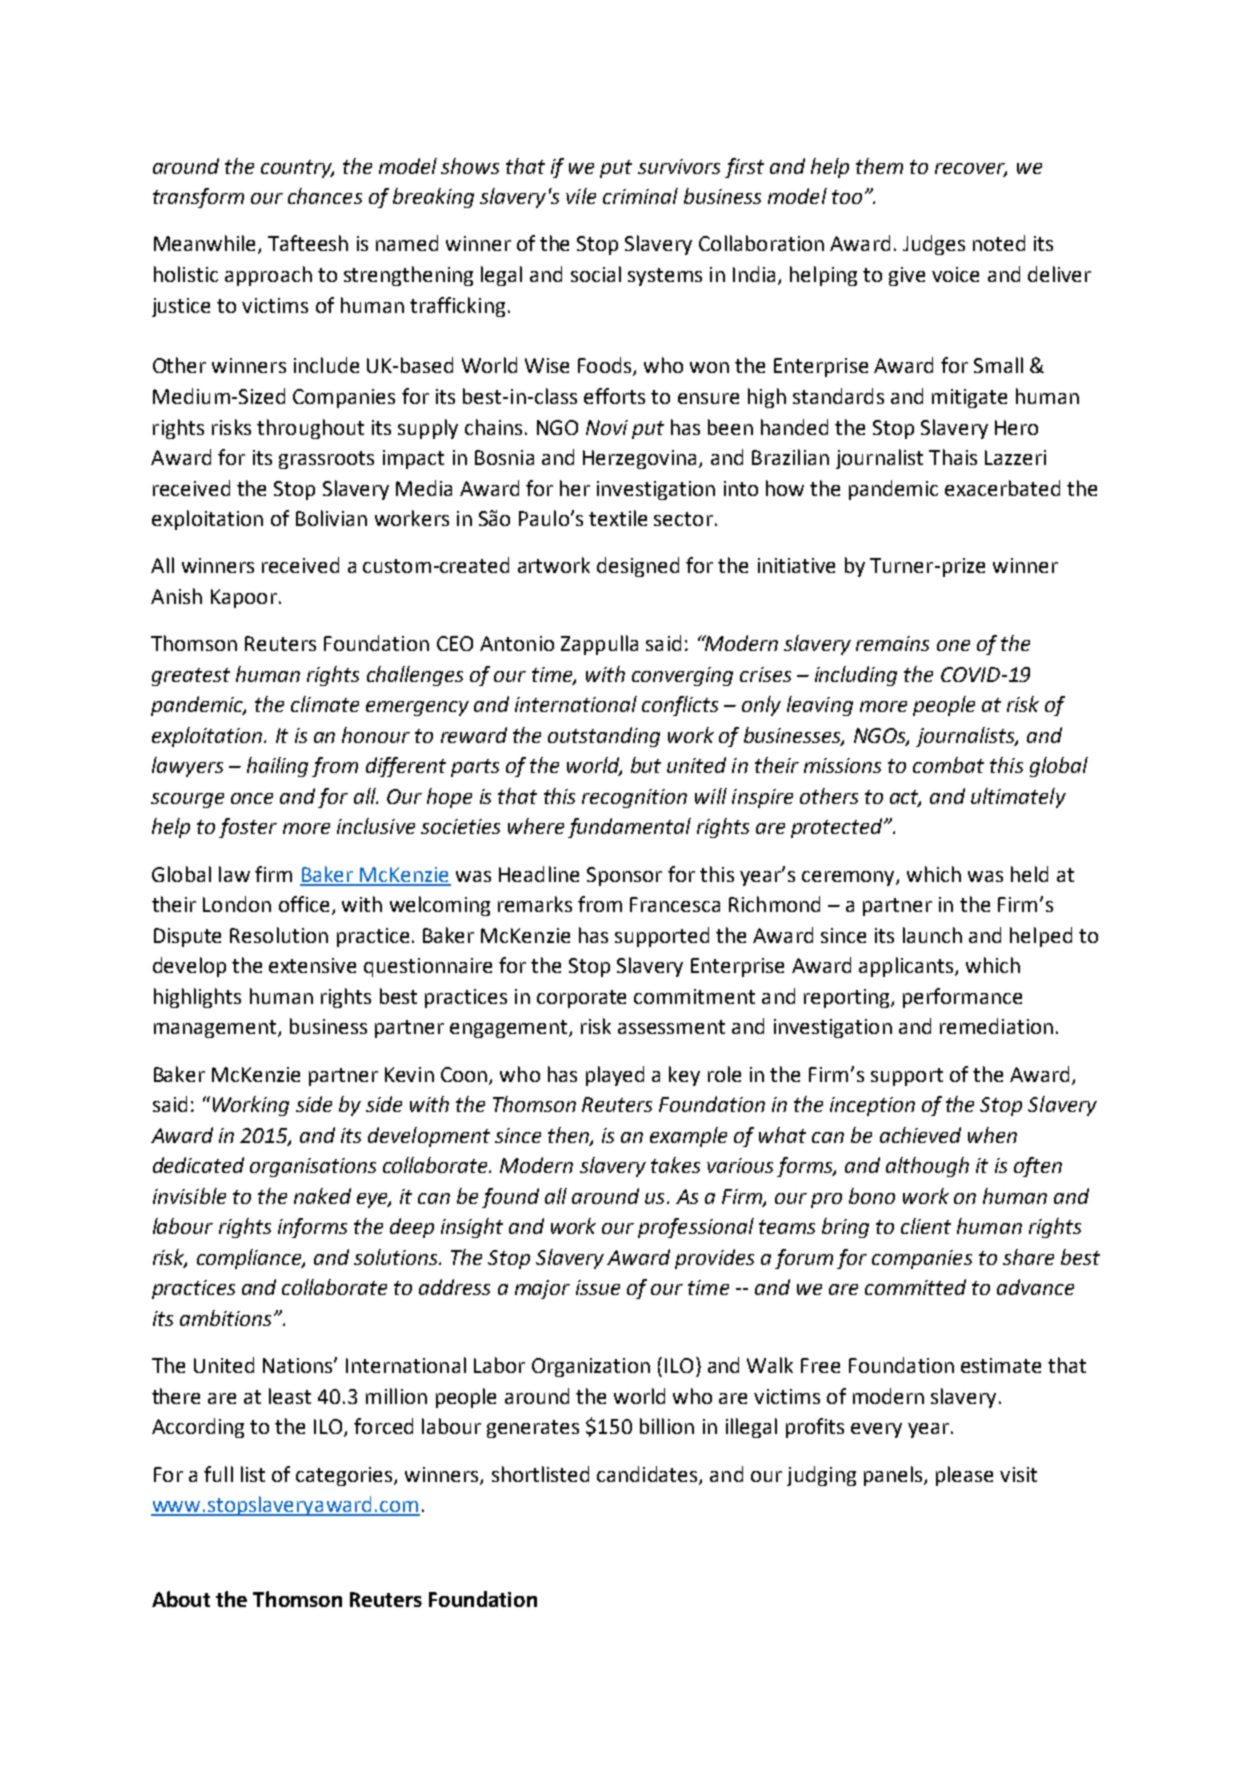 The image size is (1253, 1773). Describe the element at coordinates (624, 876) in the screenshot. I see `Sponsor` at that location.
